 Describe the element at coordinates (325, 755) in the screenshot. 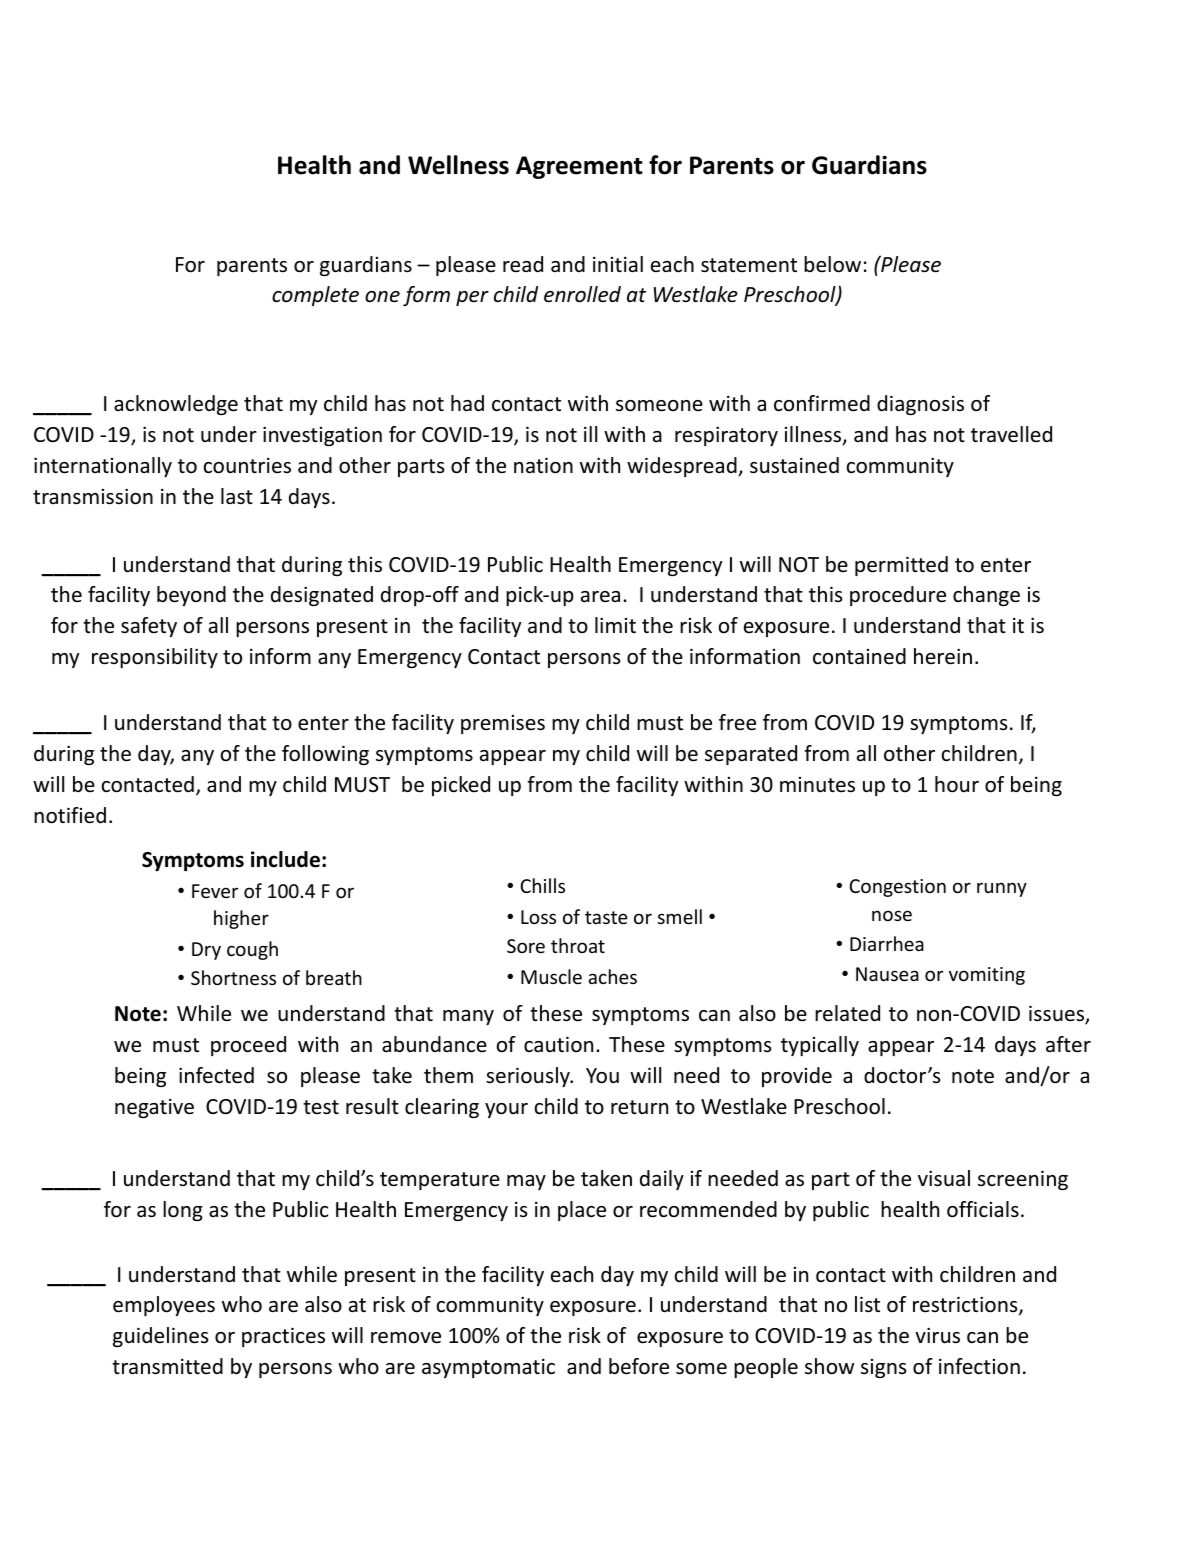

I see `following` at that location.
